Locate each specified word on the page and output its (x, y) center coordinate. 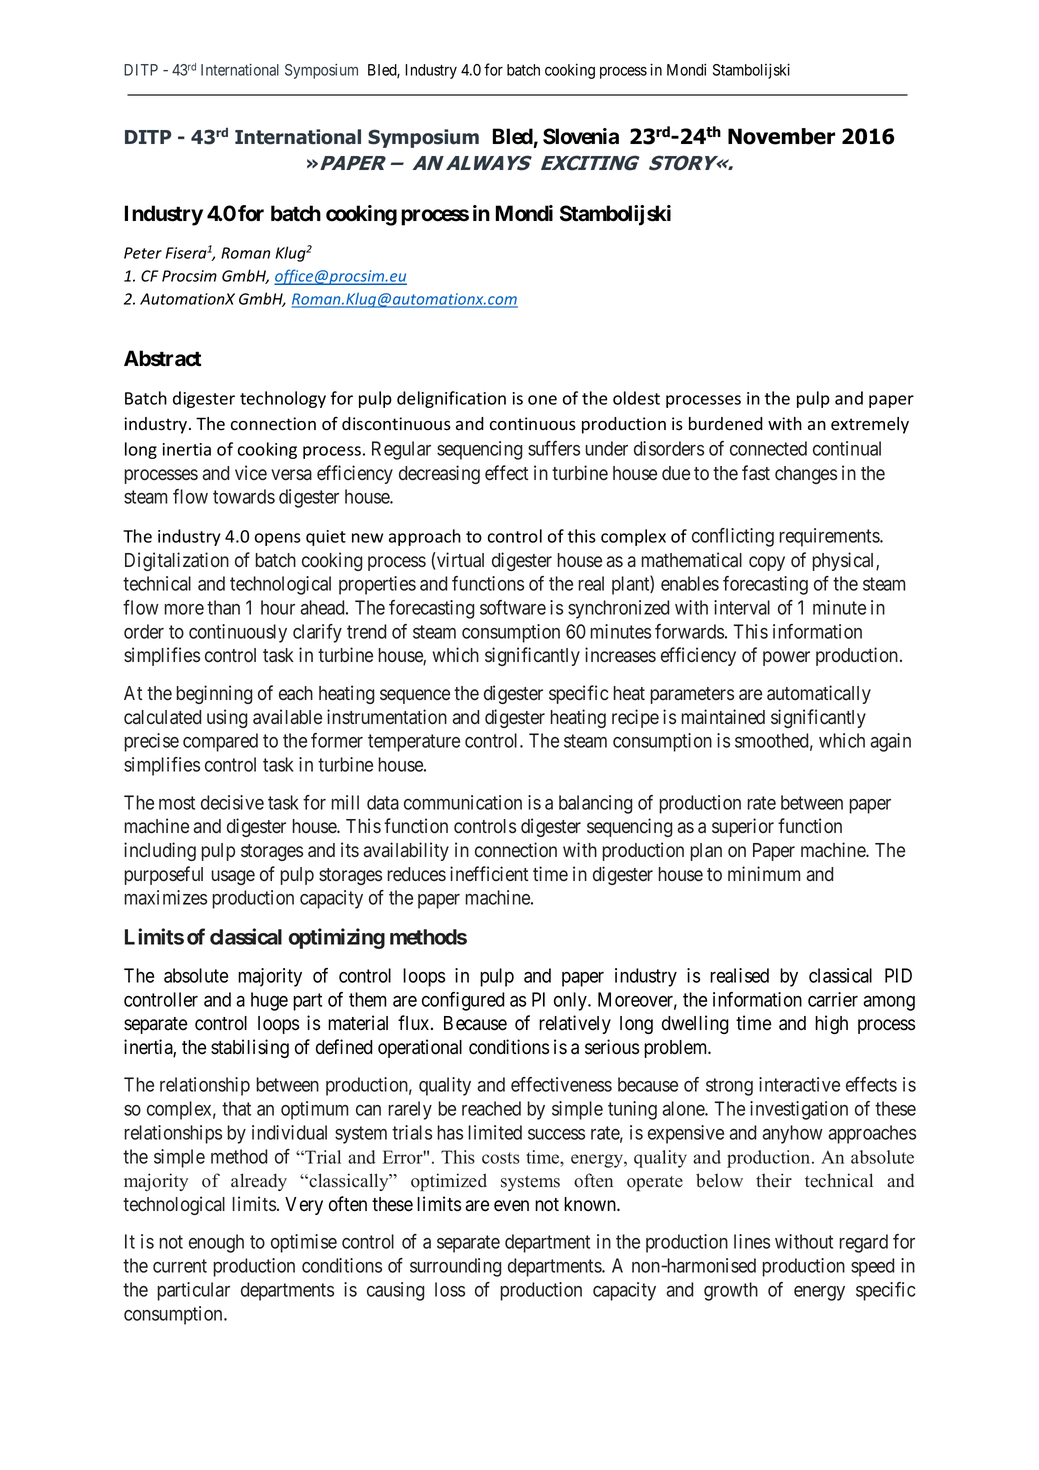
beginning (214, 694)
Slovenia (581, 136)
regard (863, 1243)
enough (216, 1243)
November (781, 136)
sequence (415, 696)
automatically (819, 694)
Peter (143, 253)
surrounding (455, 1267)
